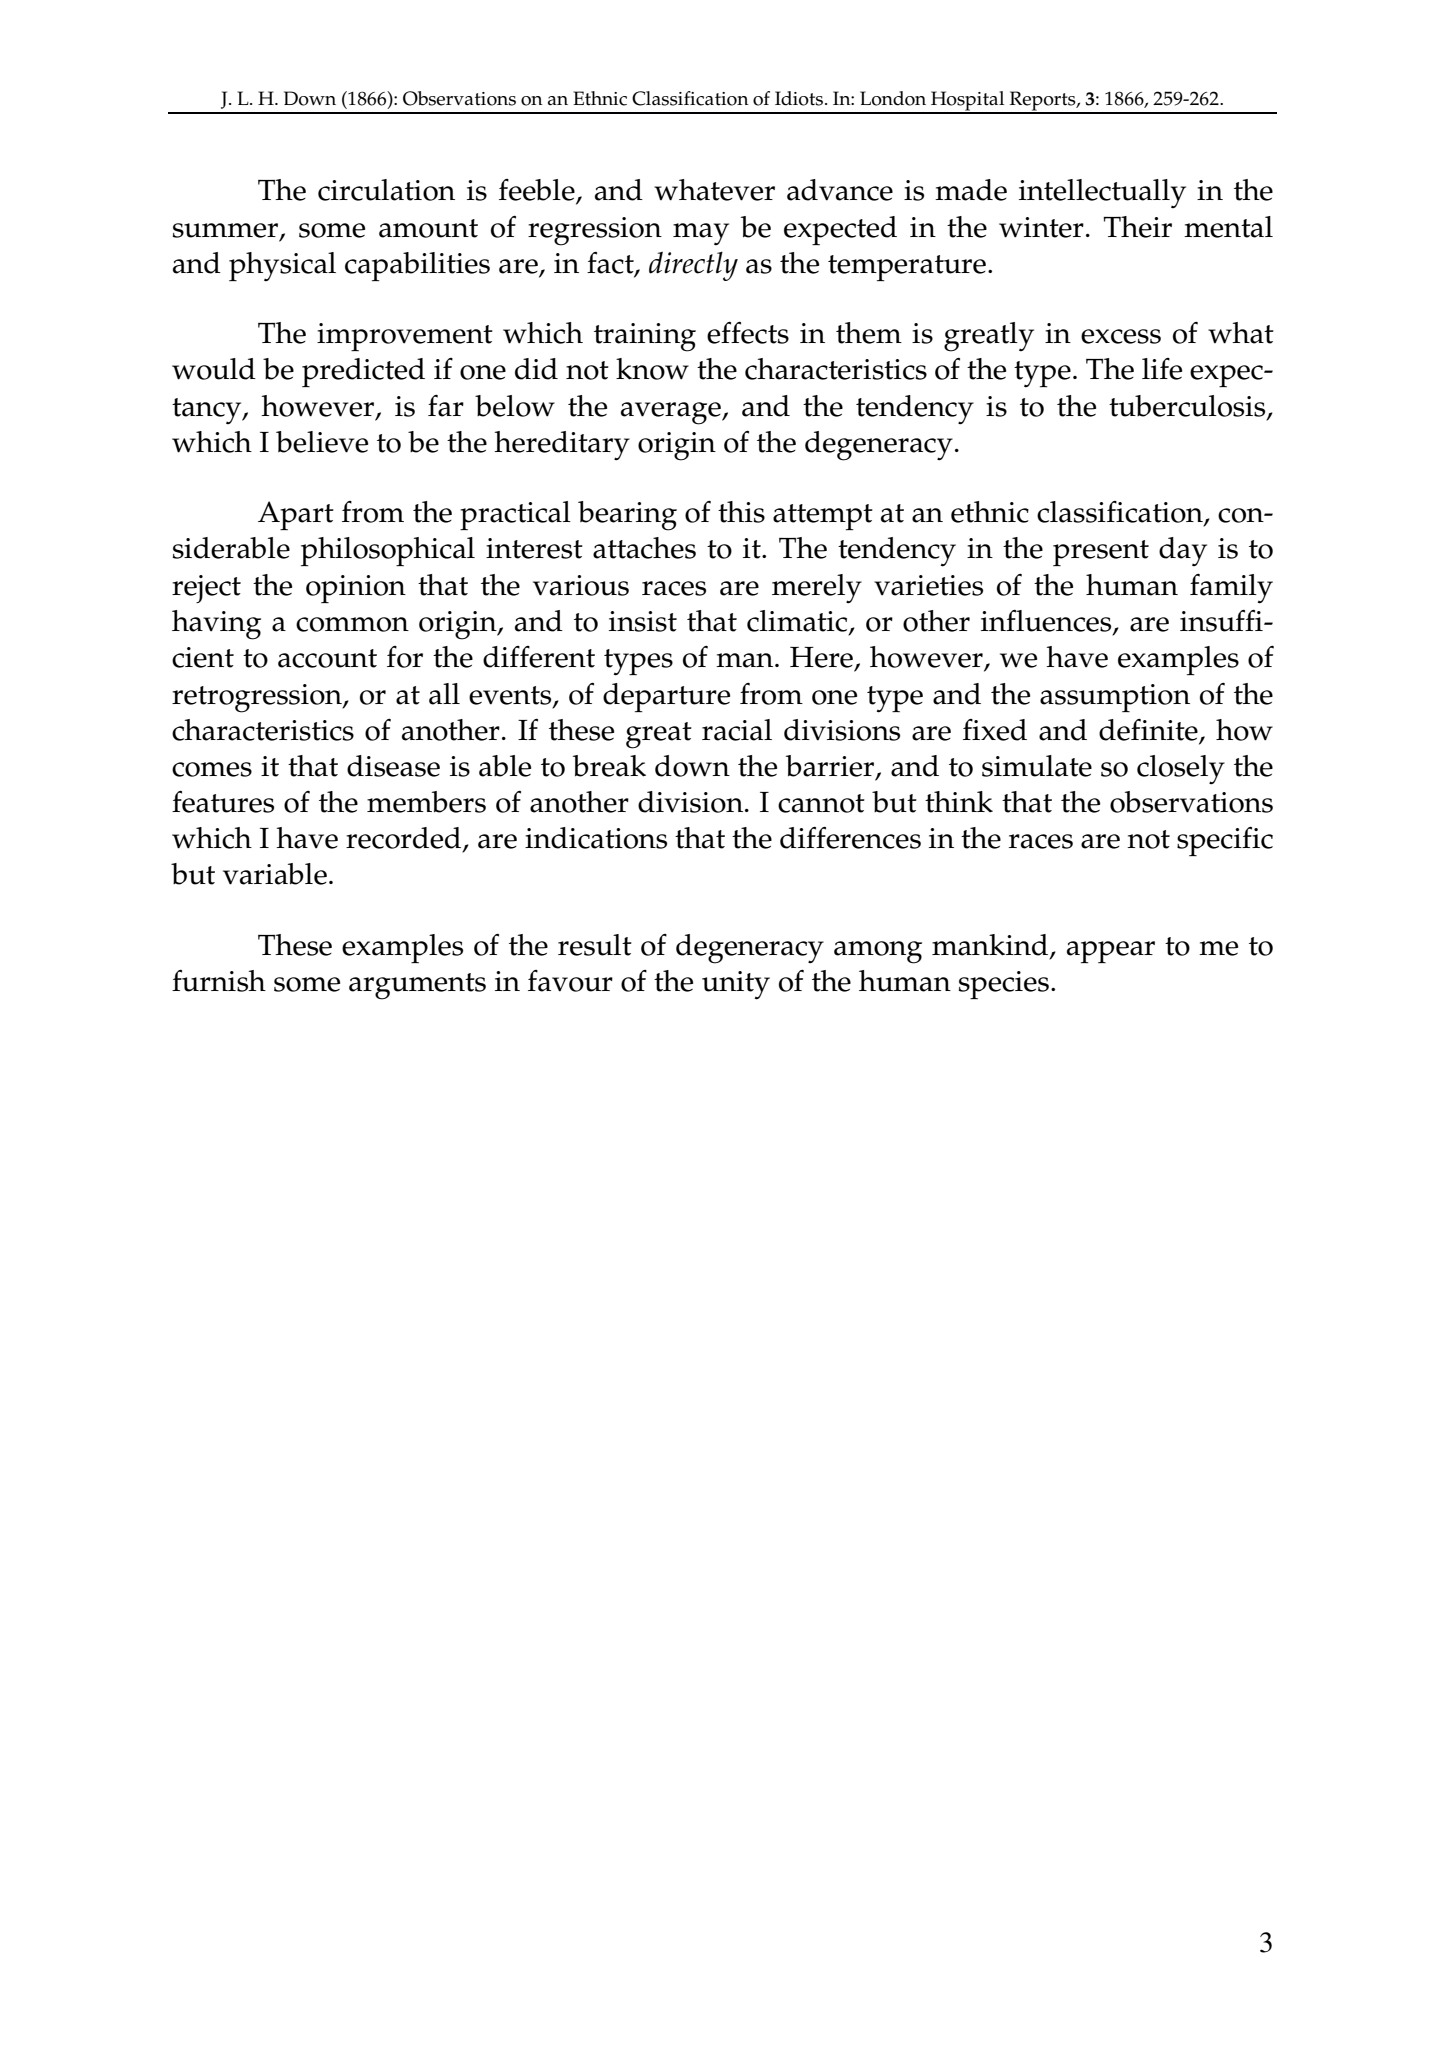 The height and width of the document is (2046, 1445). What do you see at coordinates (800, 98) in the document?
I see `Idiots` at bounding box center [800, 98].
